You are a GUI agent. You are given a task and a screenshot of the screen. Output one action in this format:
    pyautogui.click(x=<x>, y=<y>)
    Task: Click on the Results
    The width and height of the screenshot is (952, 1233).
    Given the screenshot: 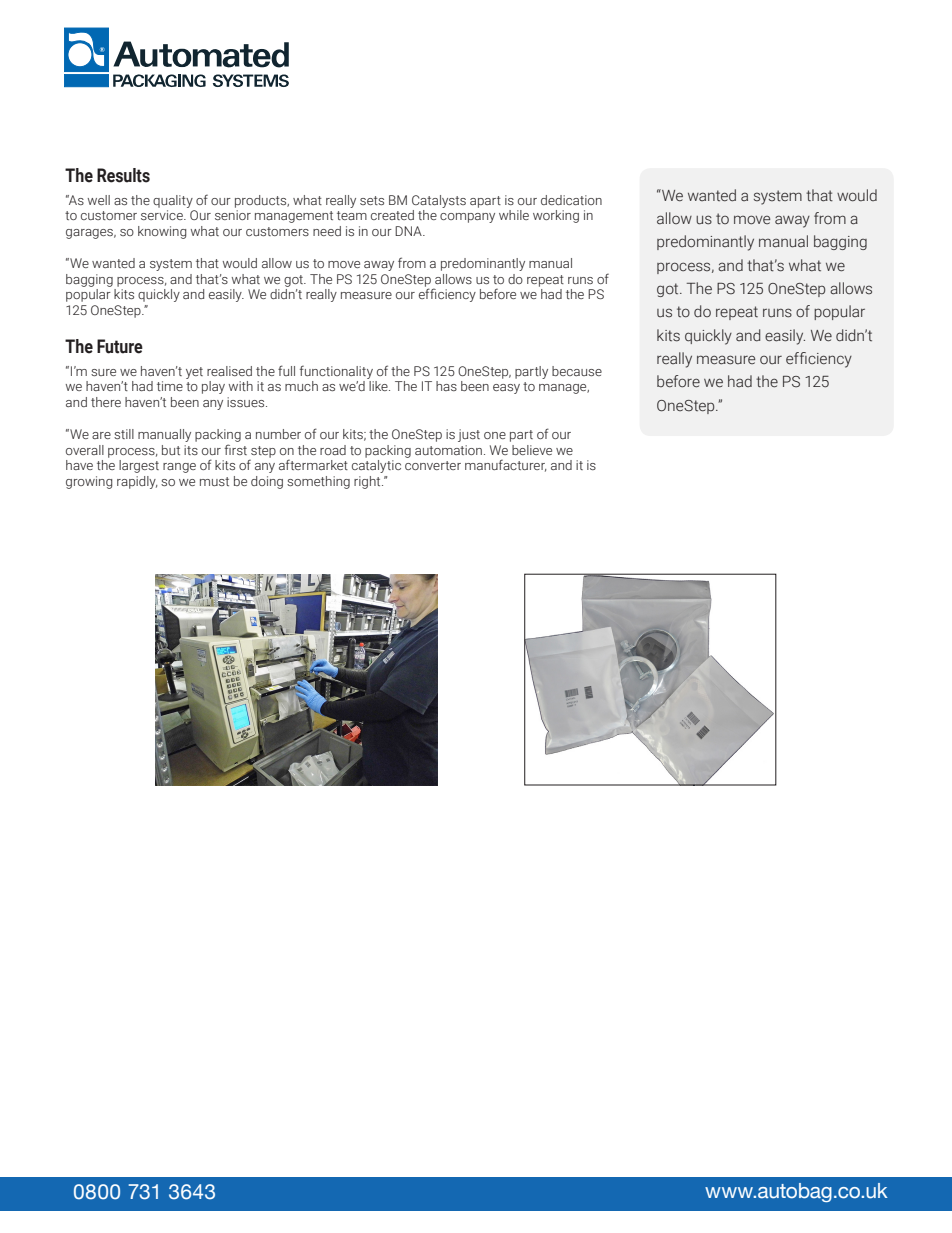 What is the action you would take?
    pyautogui.click(x=123, y=175)
